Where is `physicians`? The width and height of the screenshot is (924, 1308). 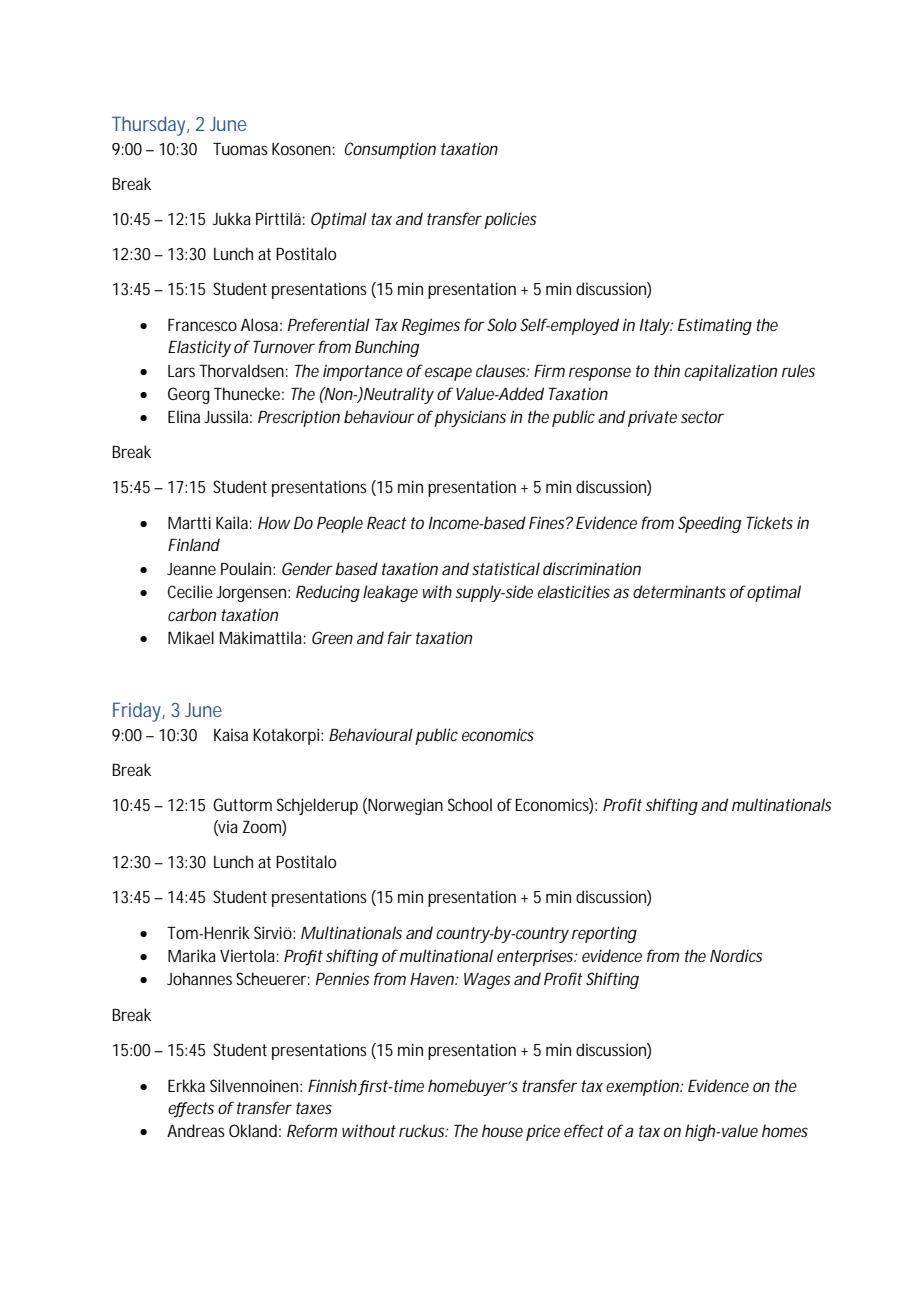 physicians is located at coordinates (470, 418).
